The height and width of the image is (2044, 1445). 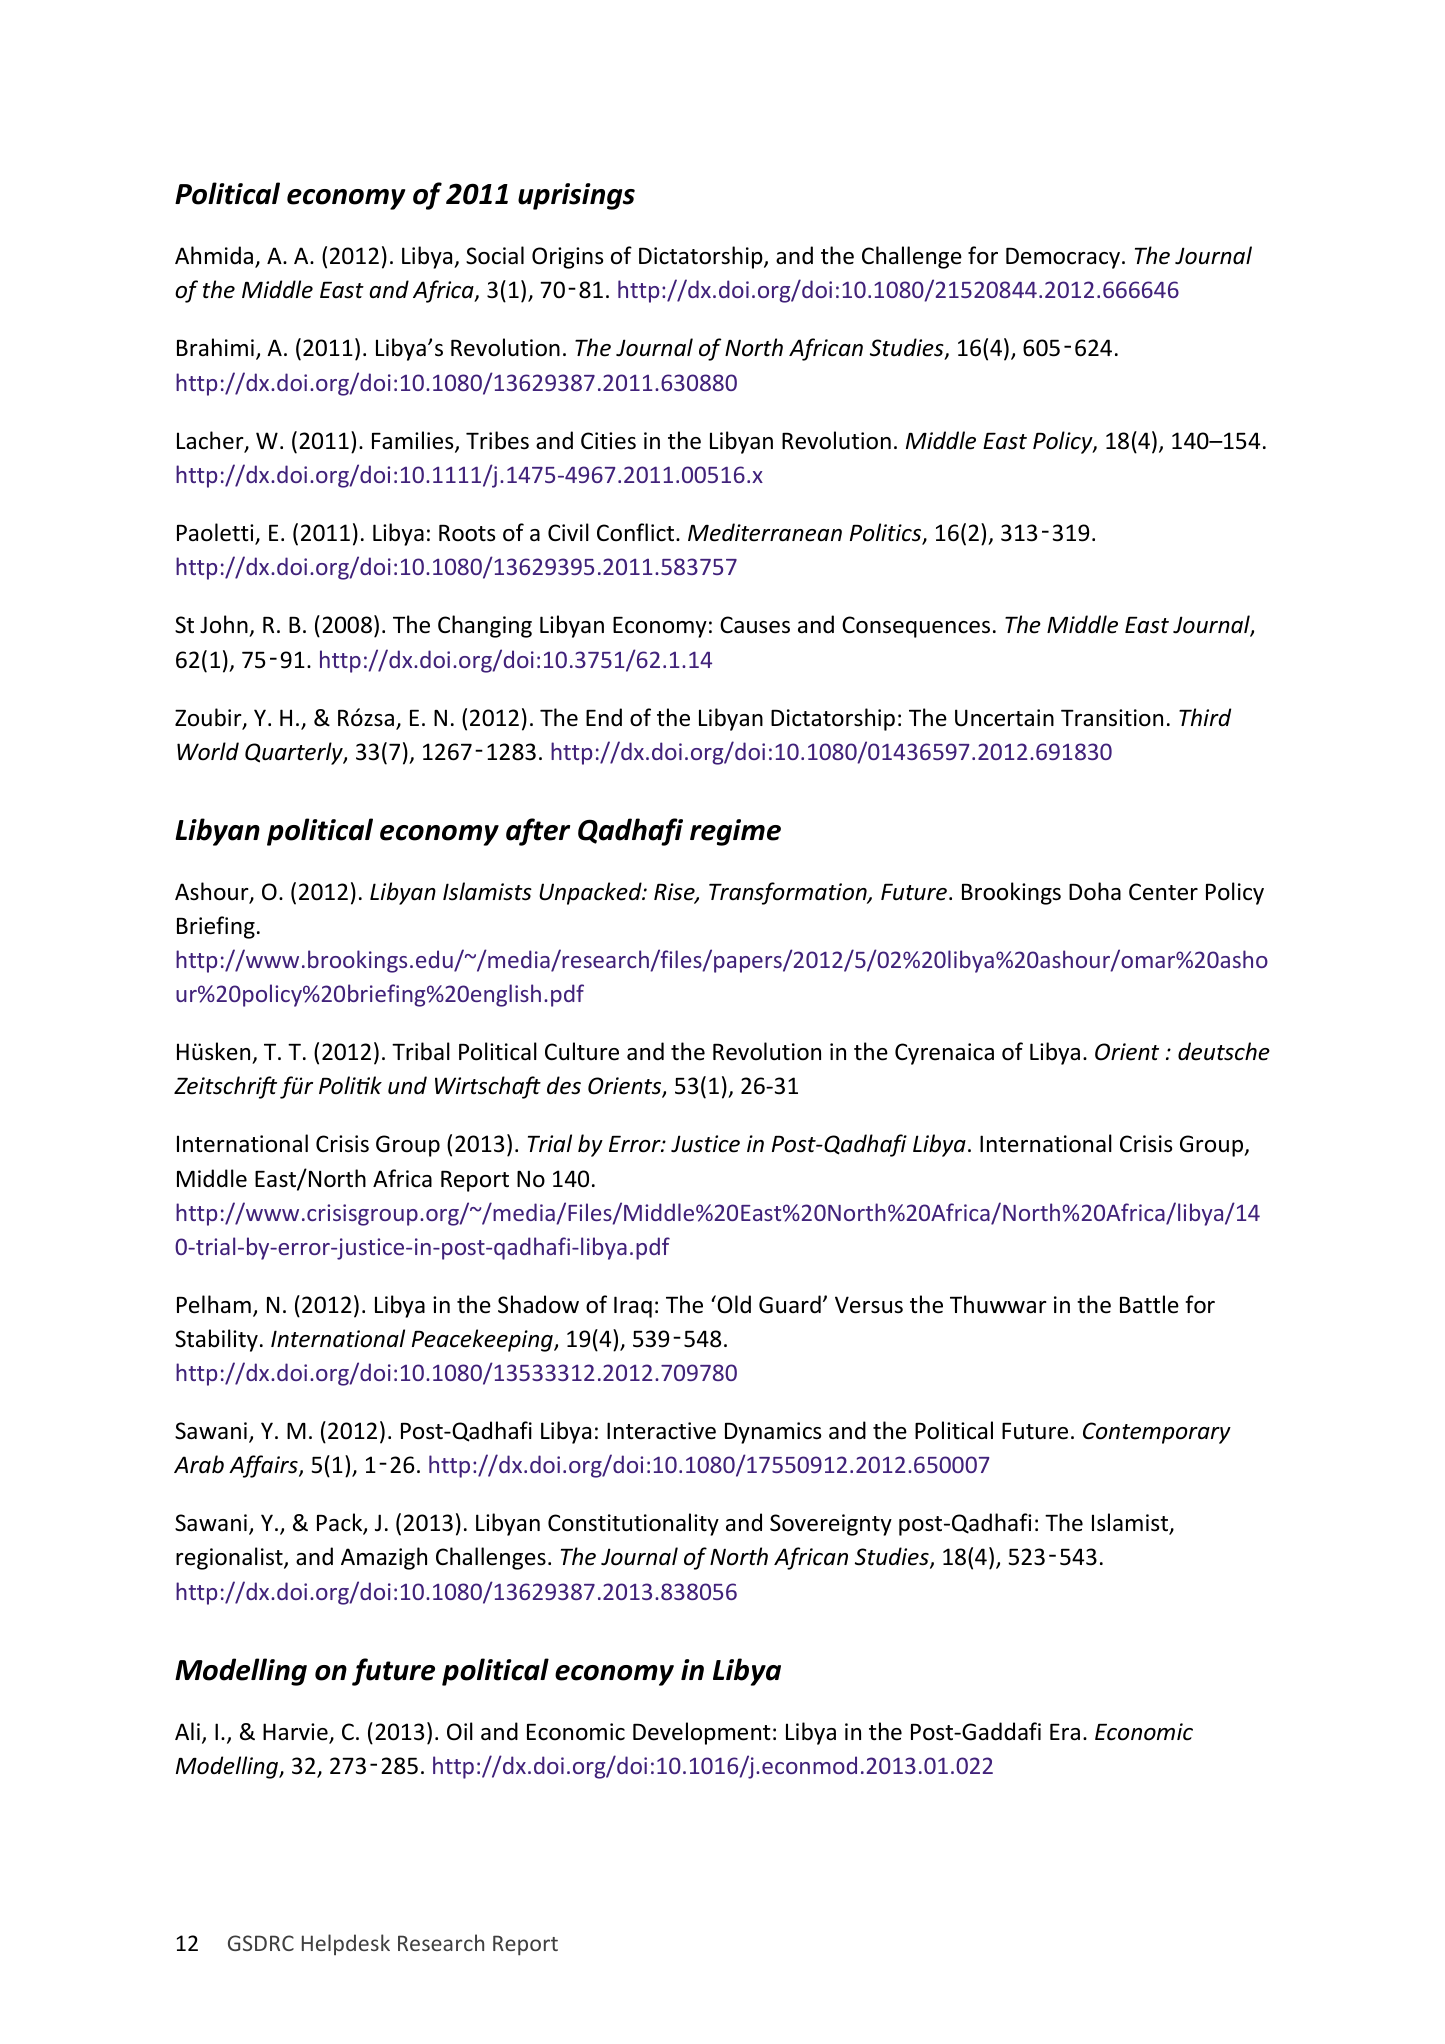 What do you see at coordinates (567, 258) in the image?
I see `Origins` at bounding box center [567, 258].
